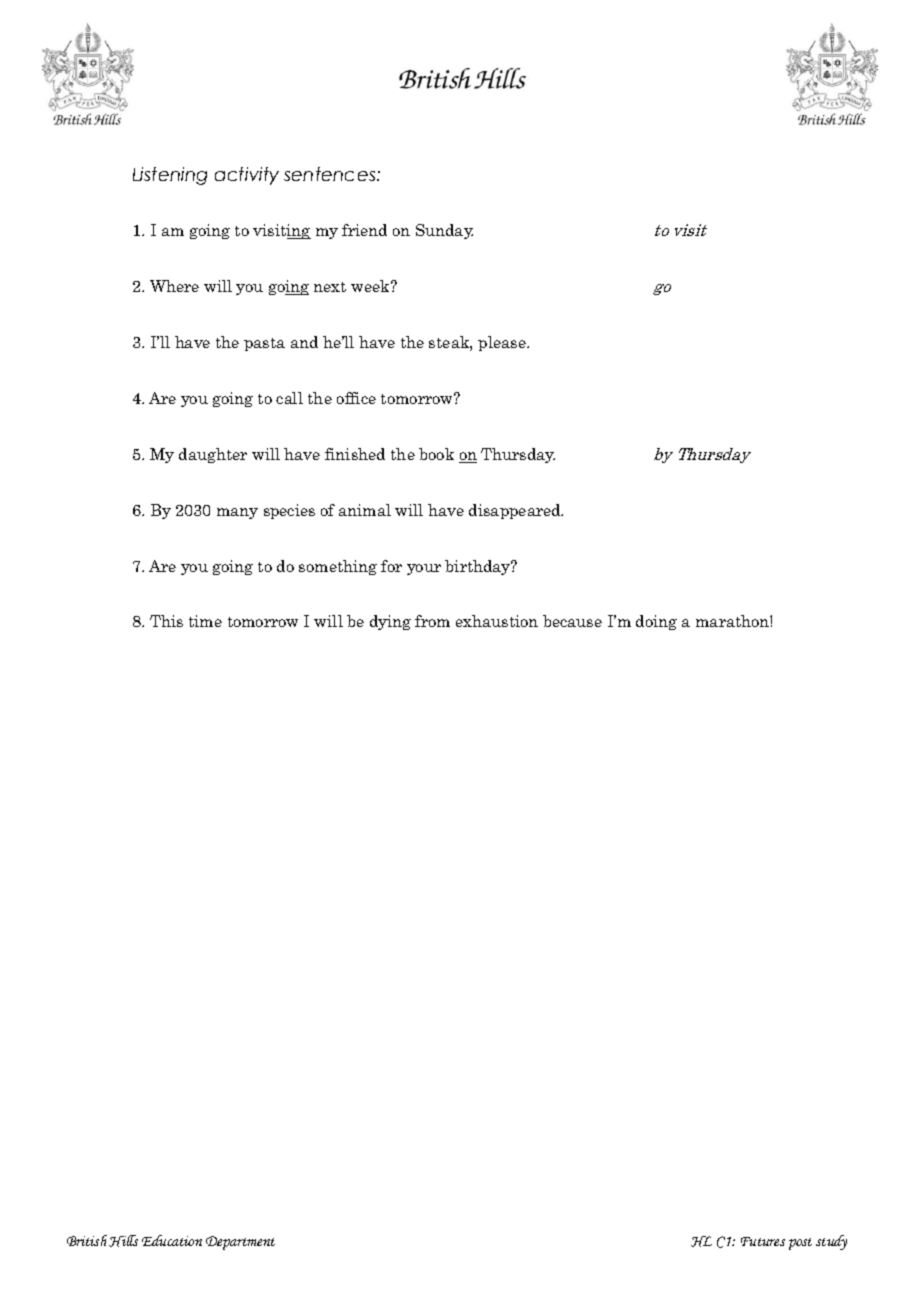 This screenshot has height=1308, width=924. I want to click on Futures, so click(763, 1241).
